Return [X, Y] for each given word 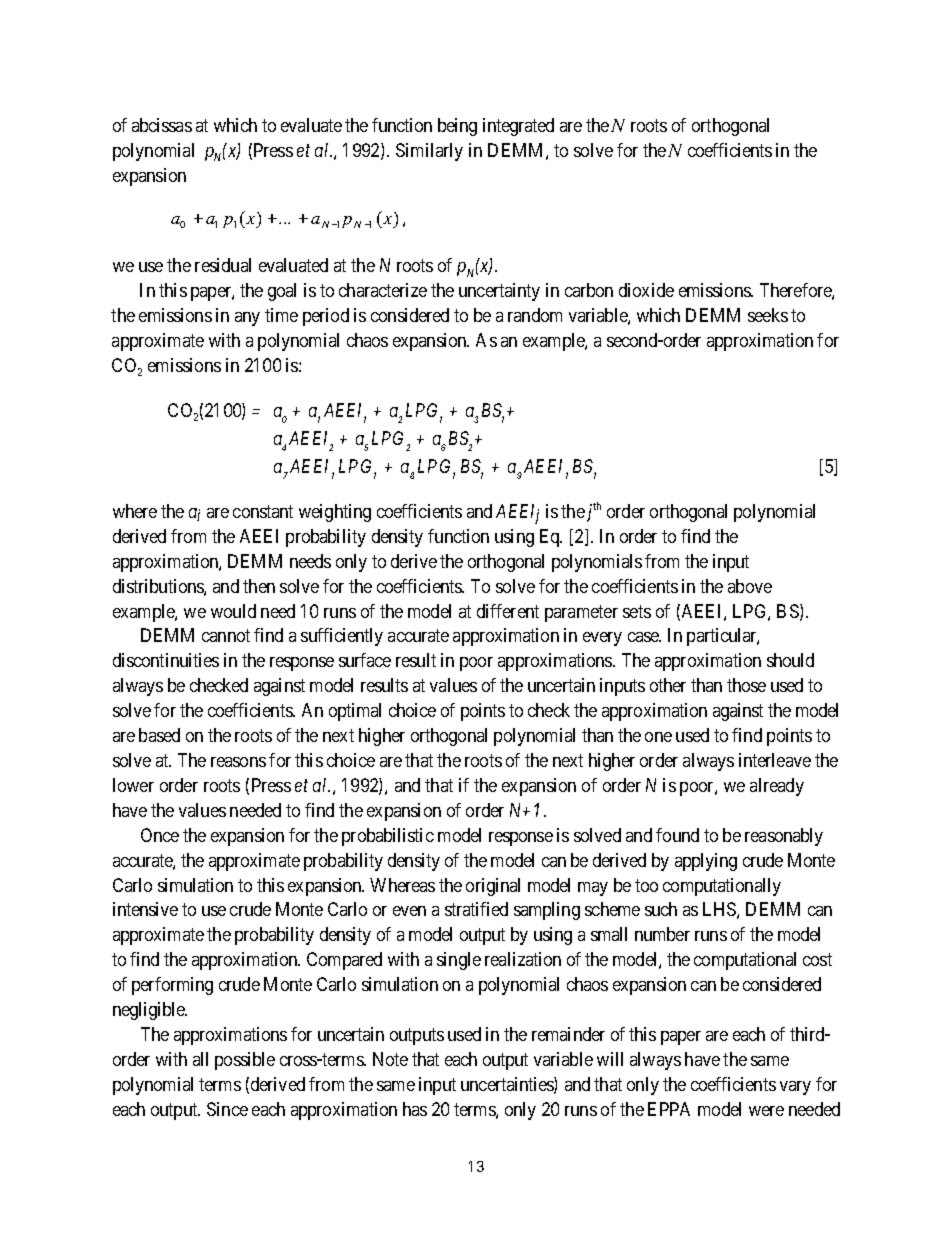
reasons [238, 762]
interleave [775, 760]
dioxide [646, 290]
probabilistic [388, 837]
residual [223, 265]
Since [227, 1109]
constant [263, 511]
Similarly [429, 152]
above [750, 586]
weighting [335, 513]
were [766, 1111]
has [415, 1109]
